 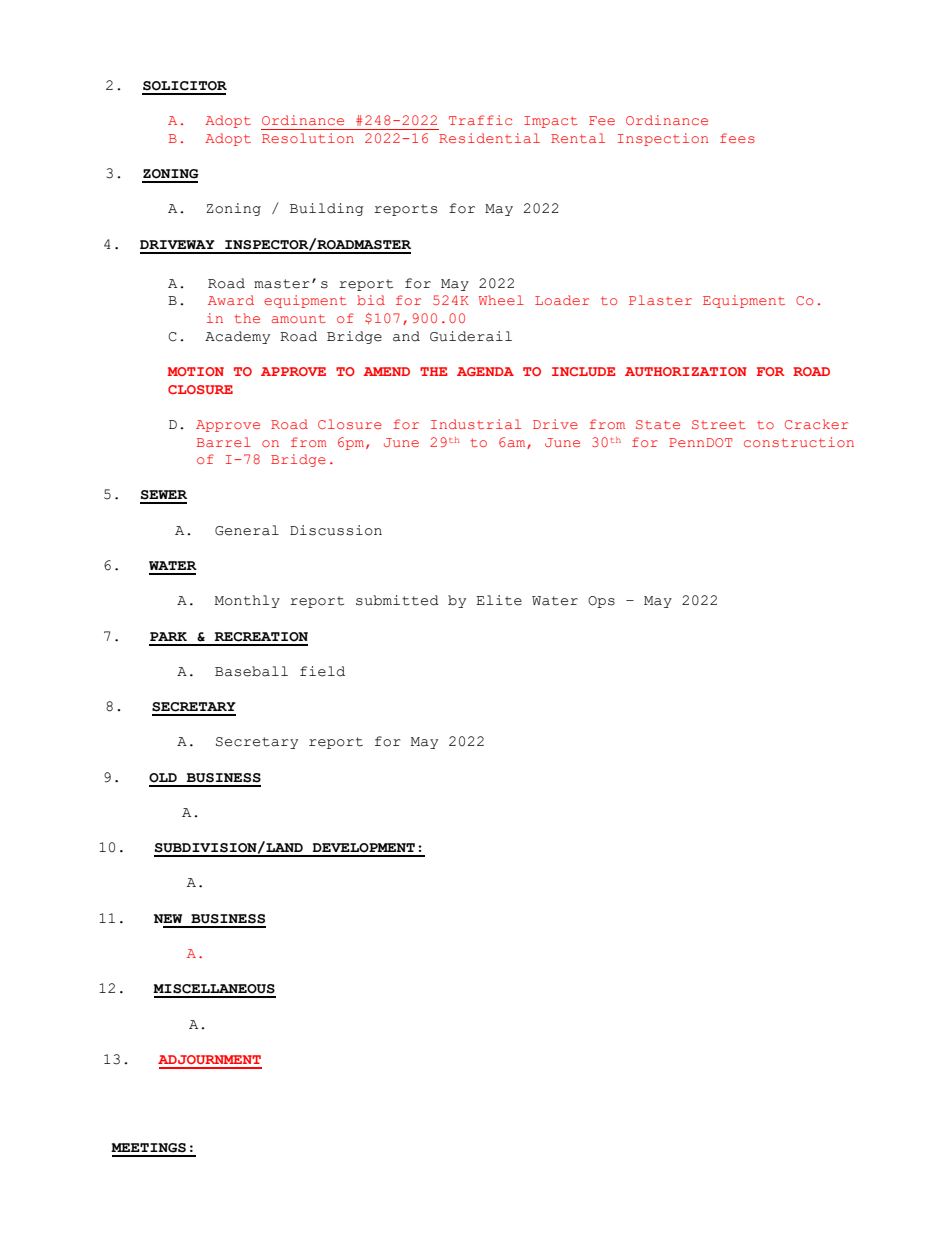 I want to click on Resolution, so click(x=308, y=138).
